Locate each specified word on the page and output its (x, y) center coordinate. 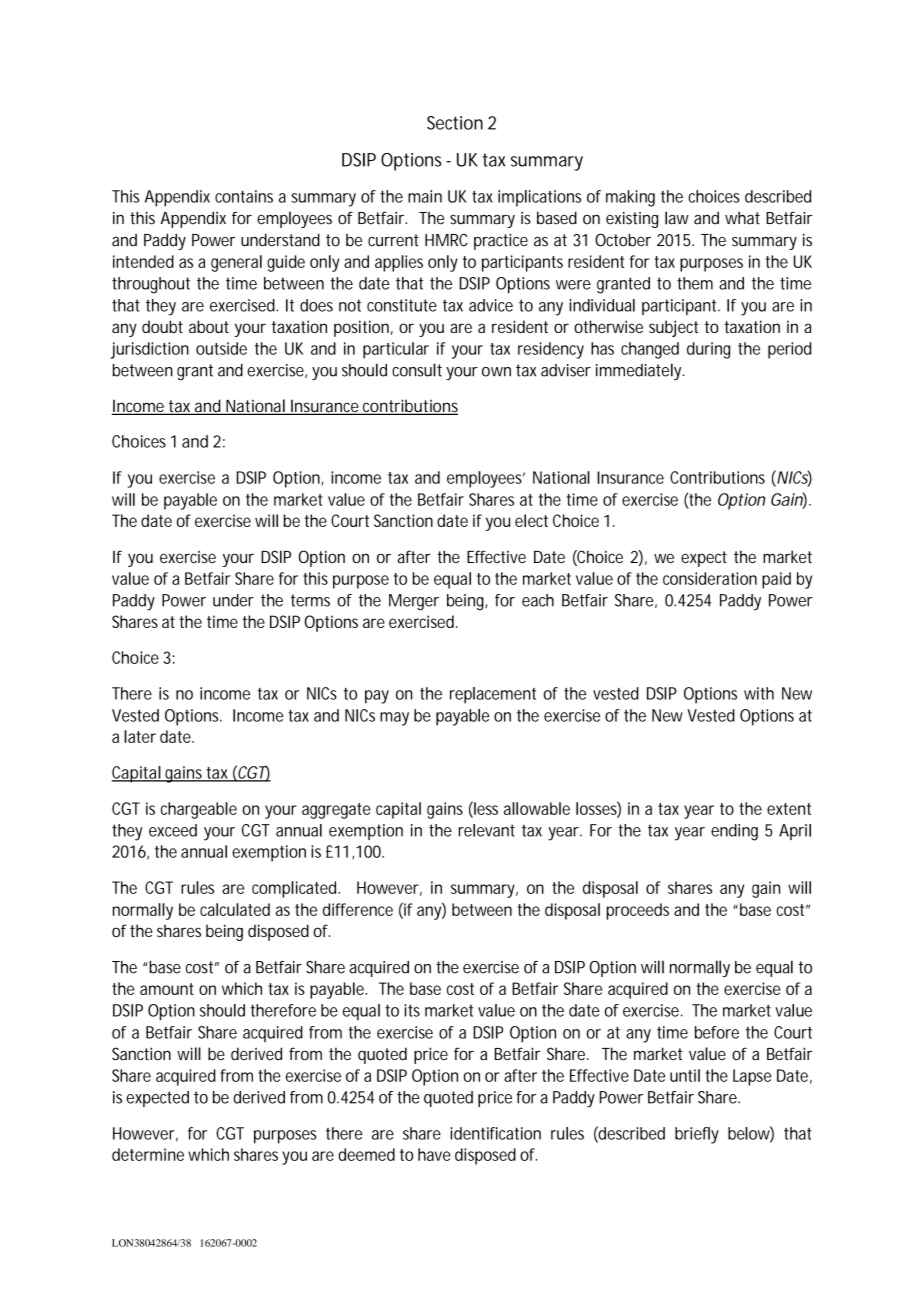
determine (148, 1154)
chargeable (199, 810)
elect (531, 520)
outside (221, 348)
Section (455, 123)
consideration (710, 578)
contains (244, 196)
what (742, 218)
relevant (487, 830)
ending (734, 832)
